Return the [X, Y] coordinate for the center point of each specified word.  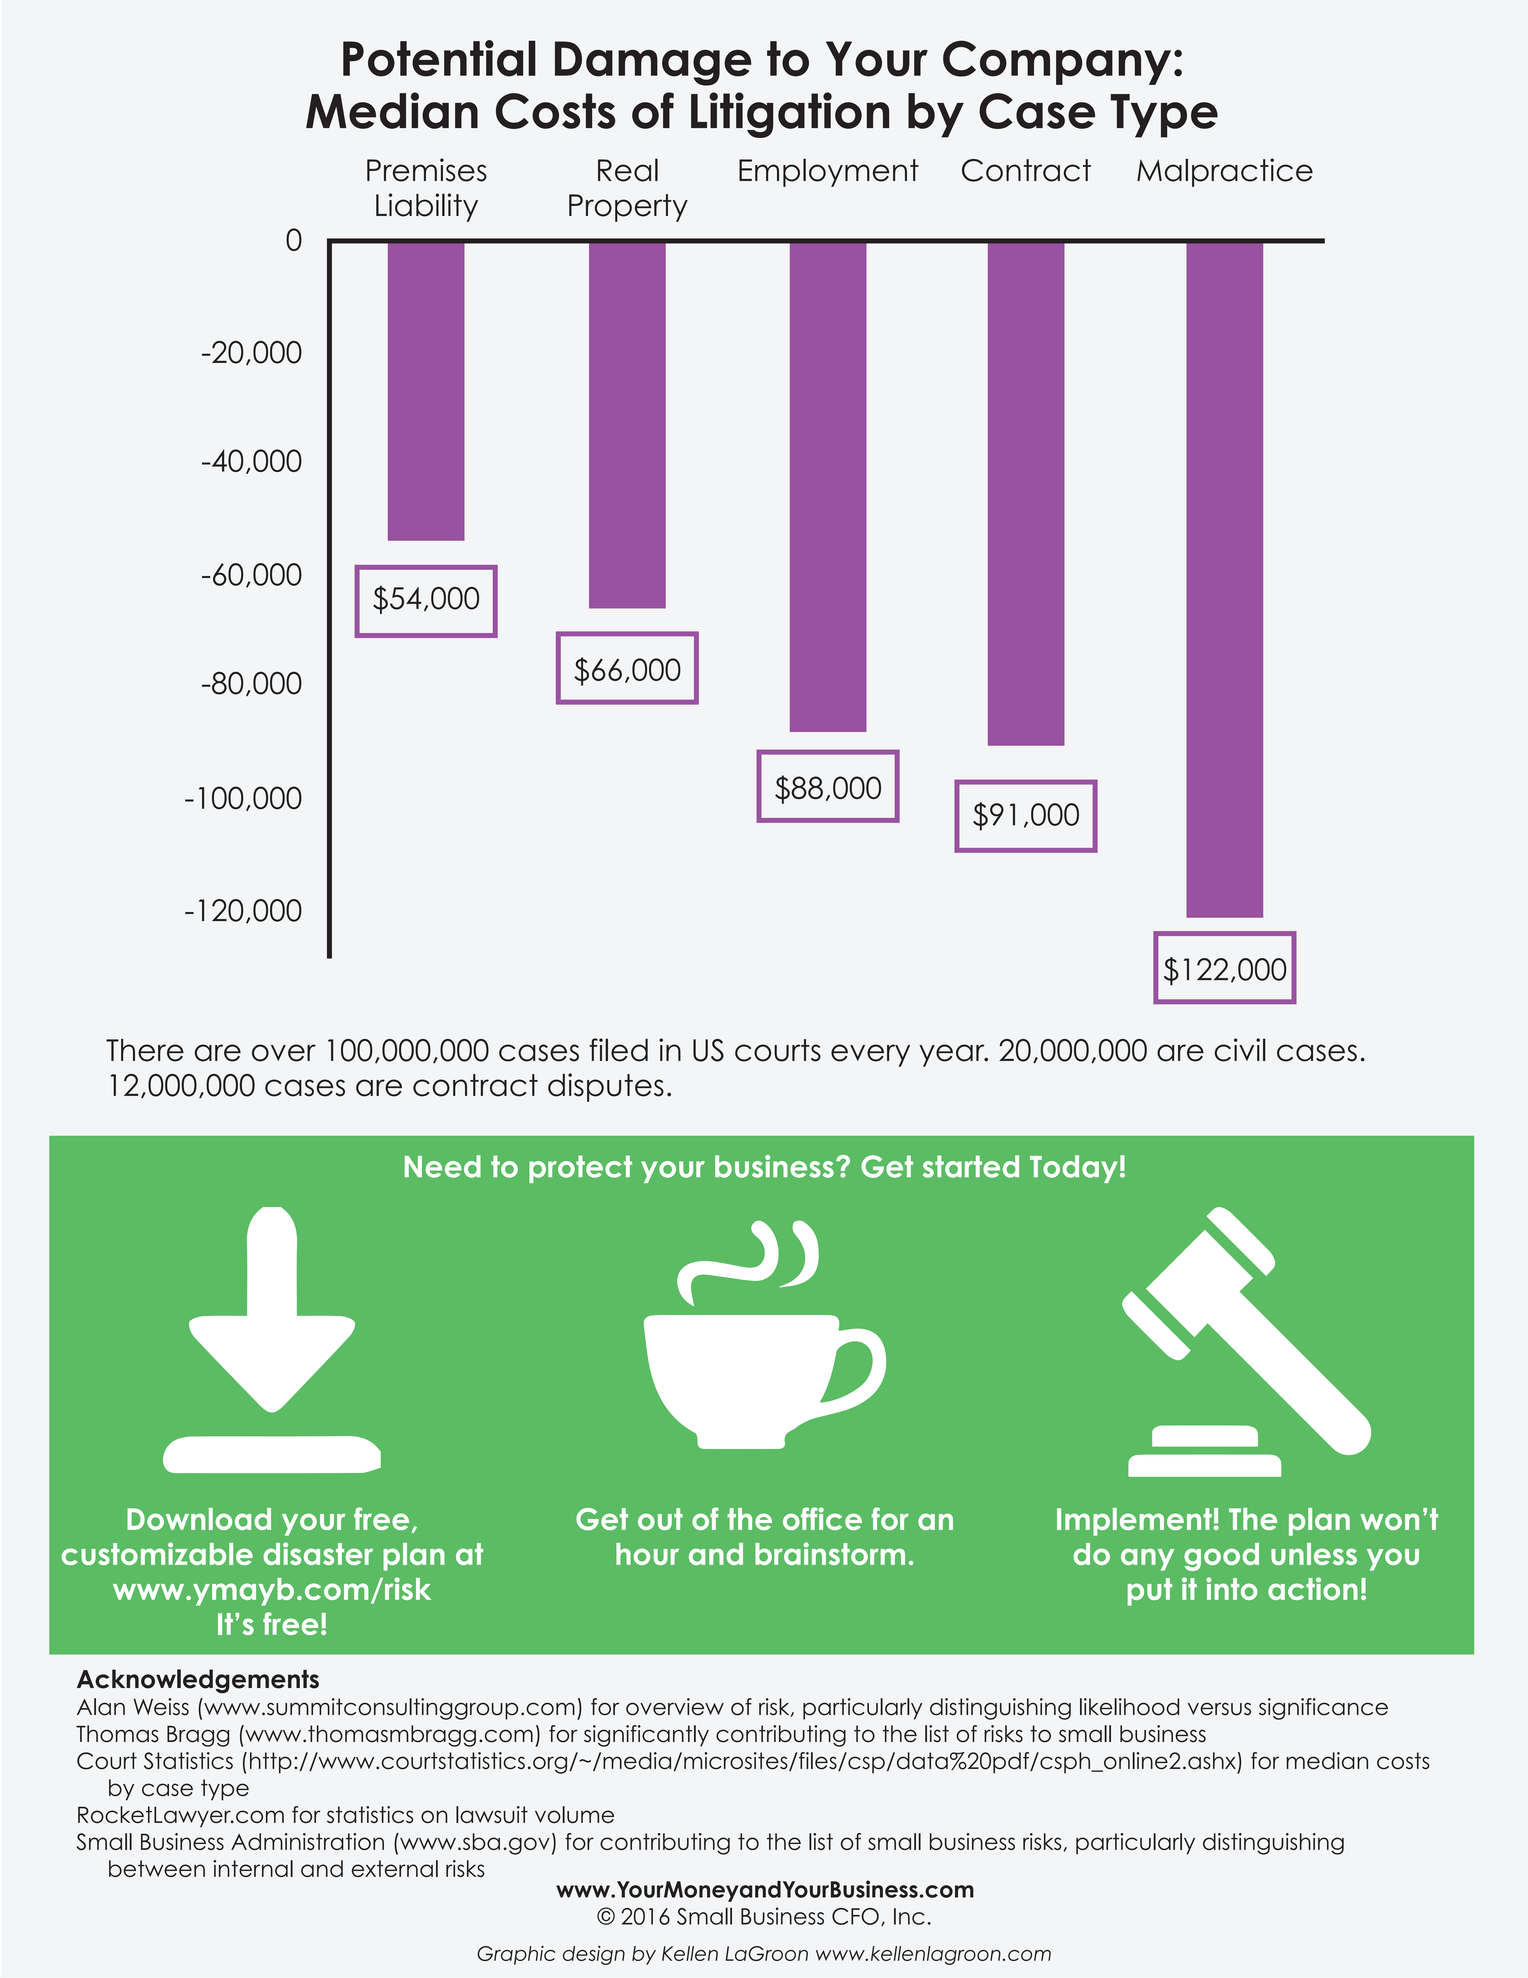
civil [1240, 1050]
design [594, 1955]
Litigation [790, 115]
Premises [427, 170]
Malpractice [1225, 172]
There [145, 1050]
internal [253, 1868]
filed [618, 1050]
